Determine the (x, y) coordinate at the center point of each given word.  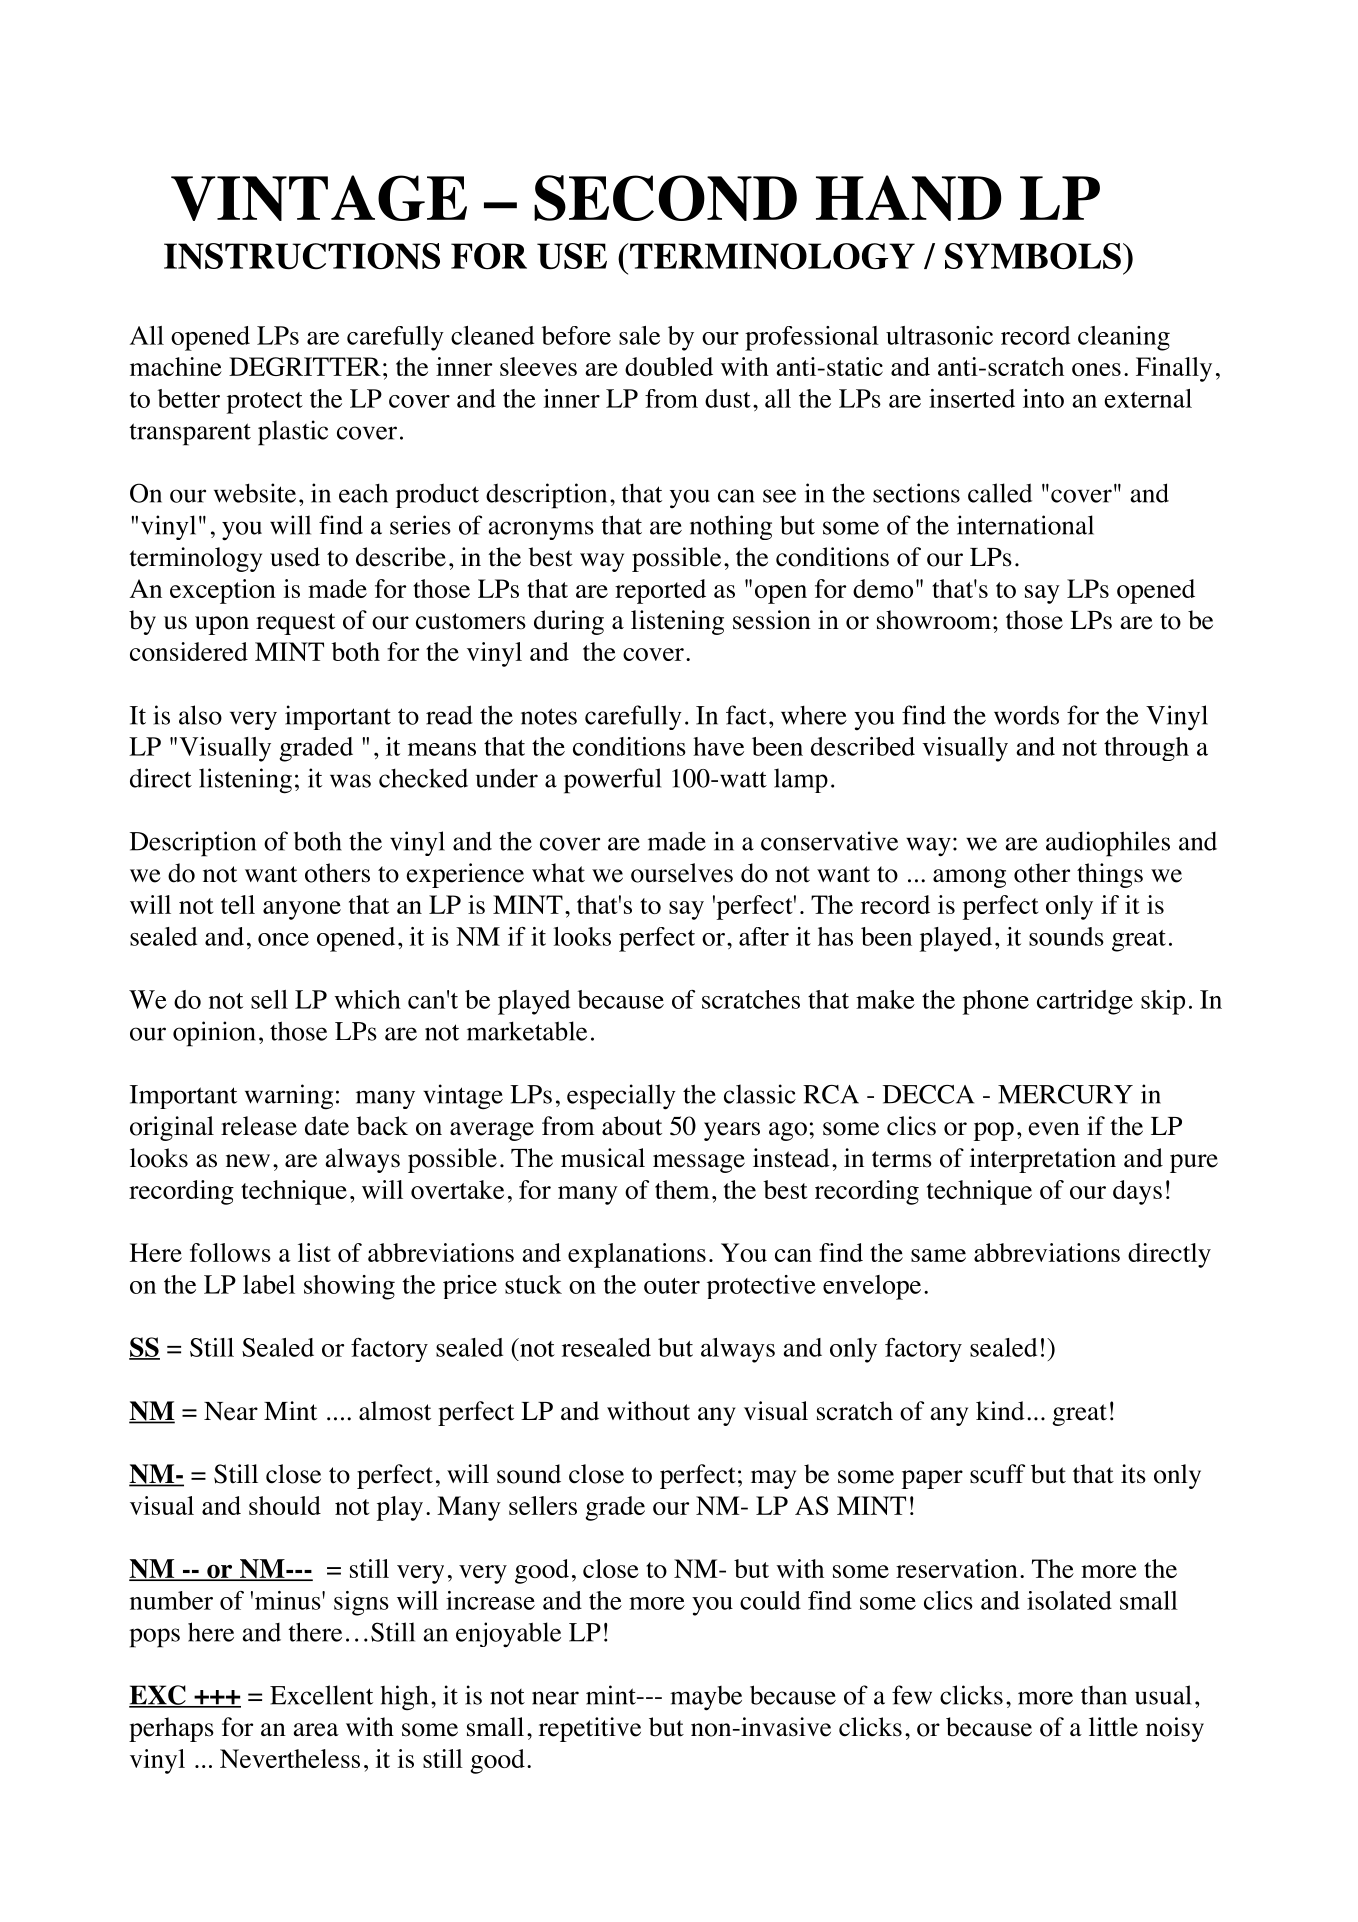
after (764, 936)
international (1025, 525)
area (316, 1730)
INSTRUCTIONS (302, 256)
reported (660, 591)
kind (1000, 1411)
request (295, 624)
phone (996, 1002)
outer (672, 1286)
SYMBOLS (1033, 256)
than (1104, 1695)
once (283, 939)
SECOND (665, 198)
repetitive (590, 1729)
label (269, 1284)
